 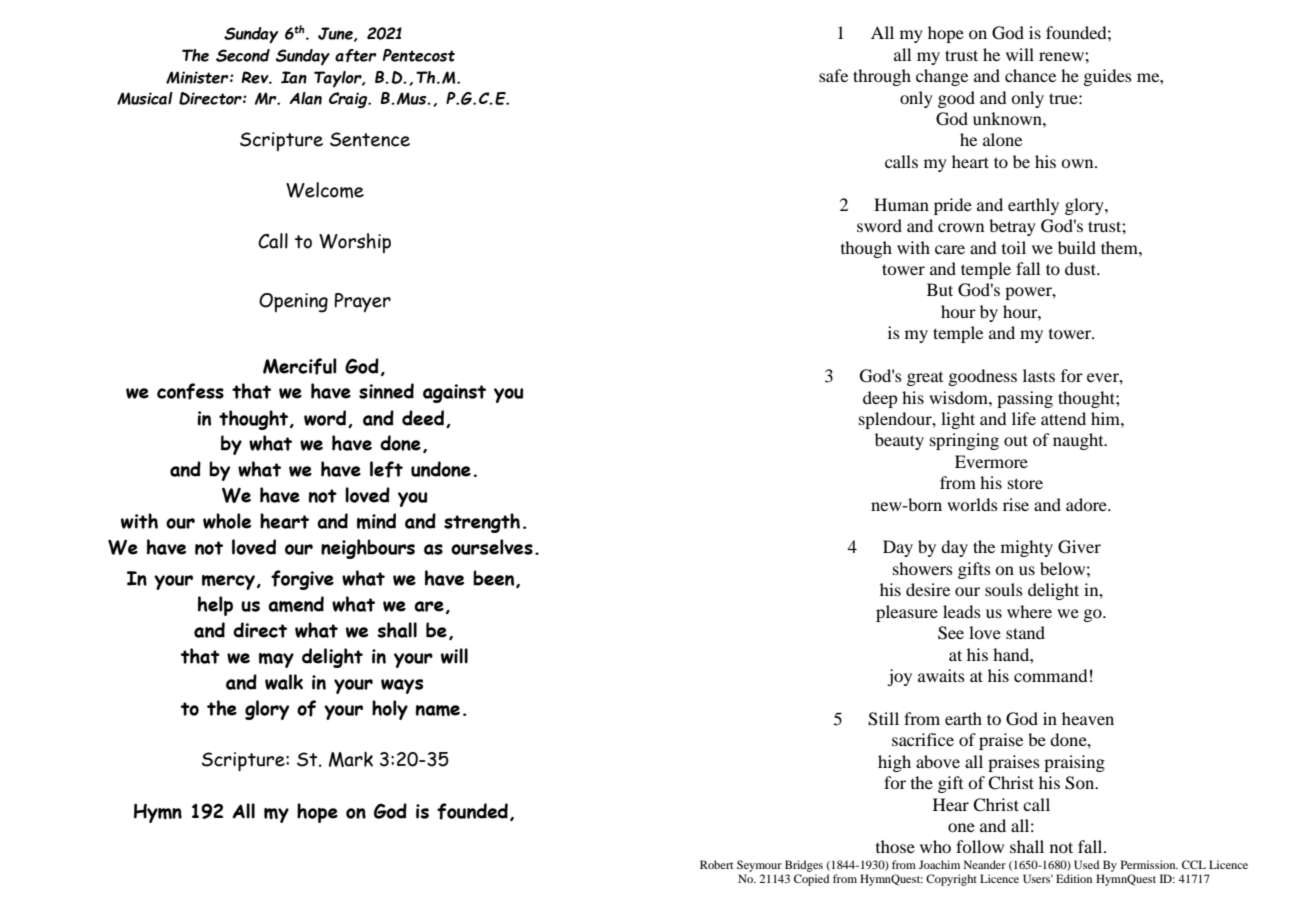 I want to click on Mark, so click(x=351, y=759).
